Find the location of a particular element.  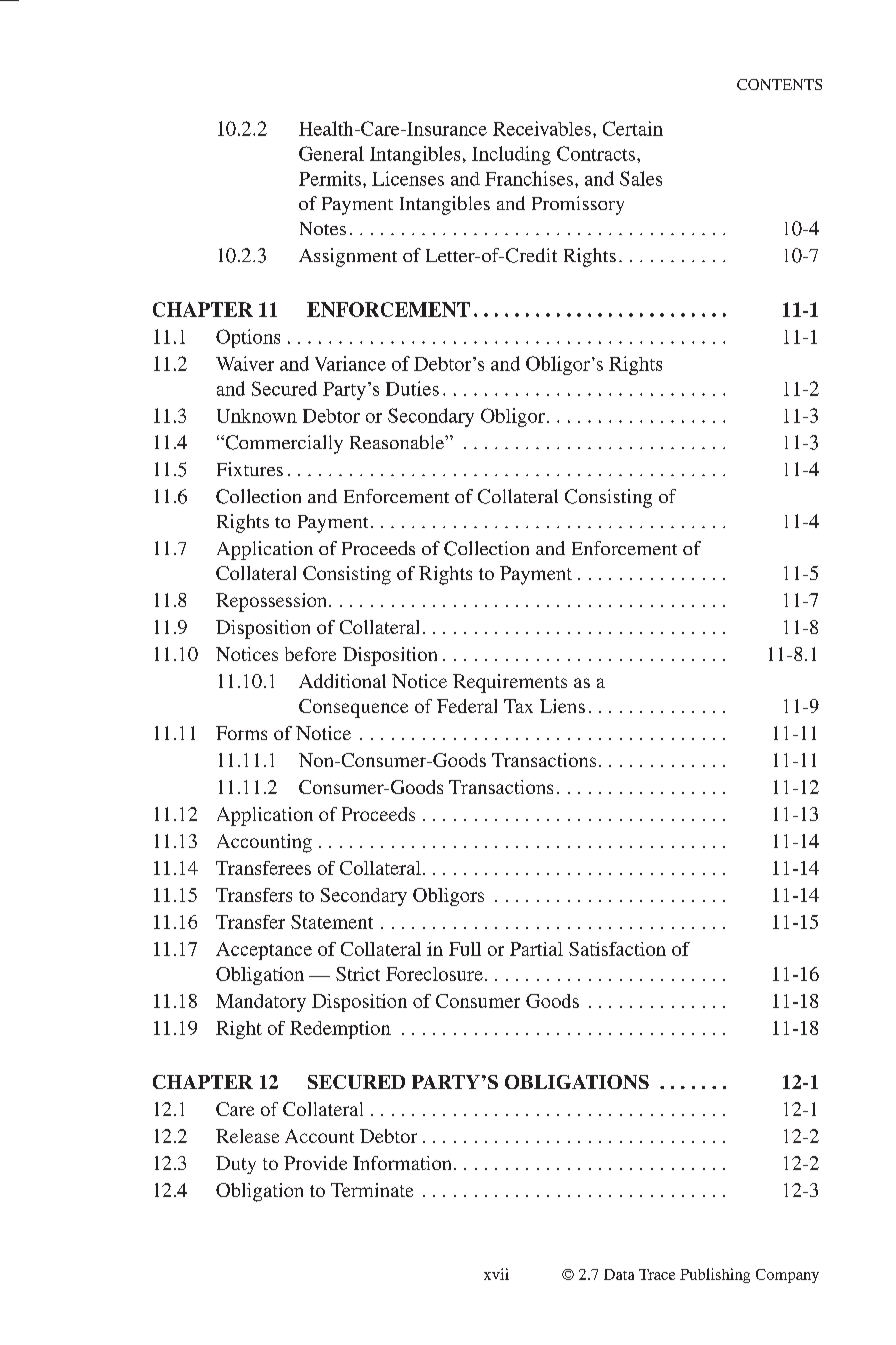

Statement is located at coordinates (332, 922).
